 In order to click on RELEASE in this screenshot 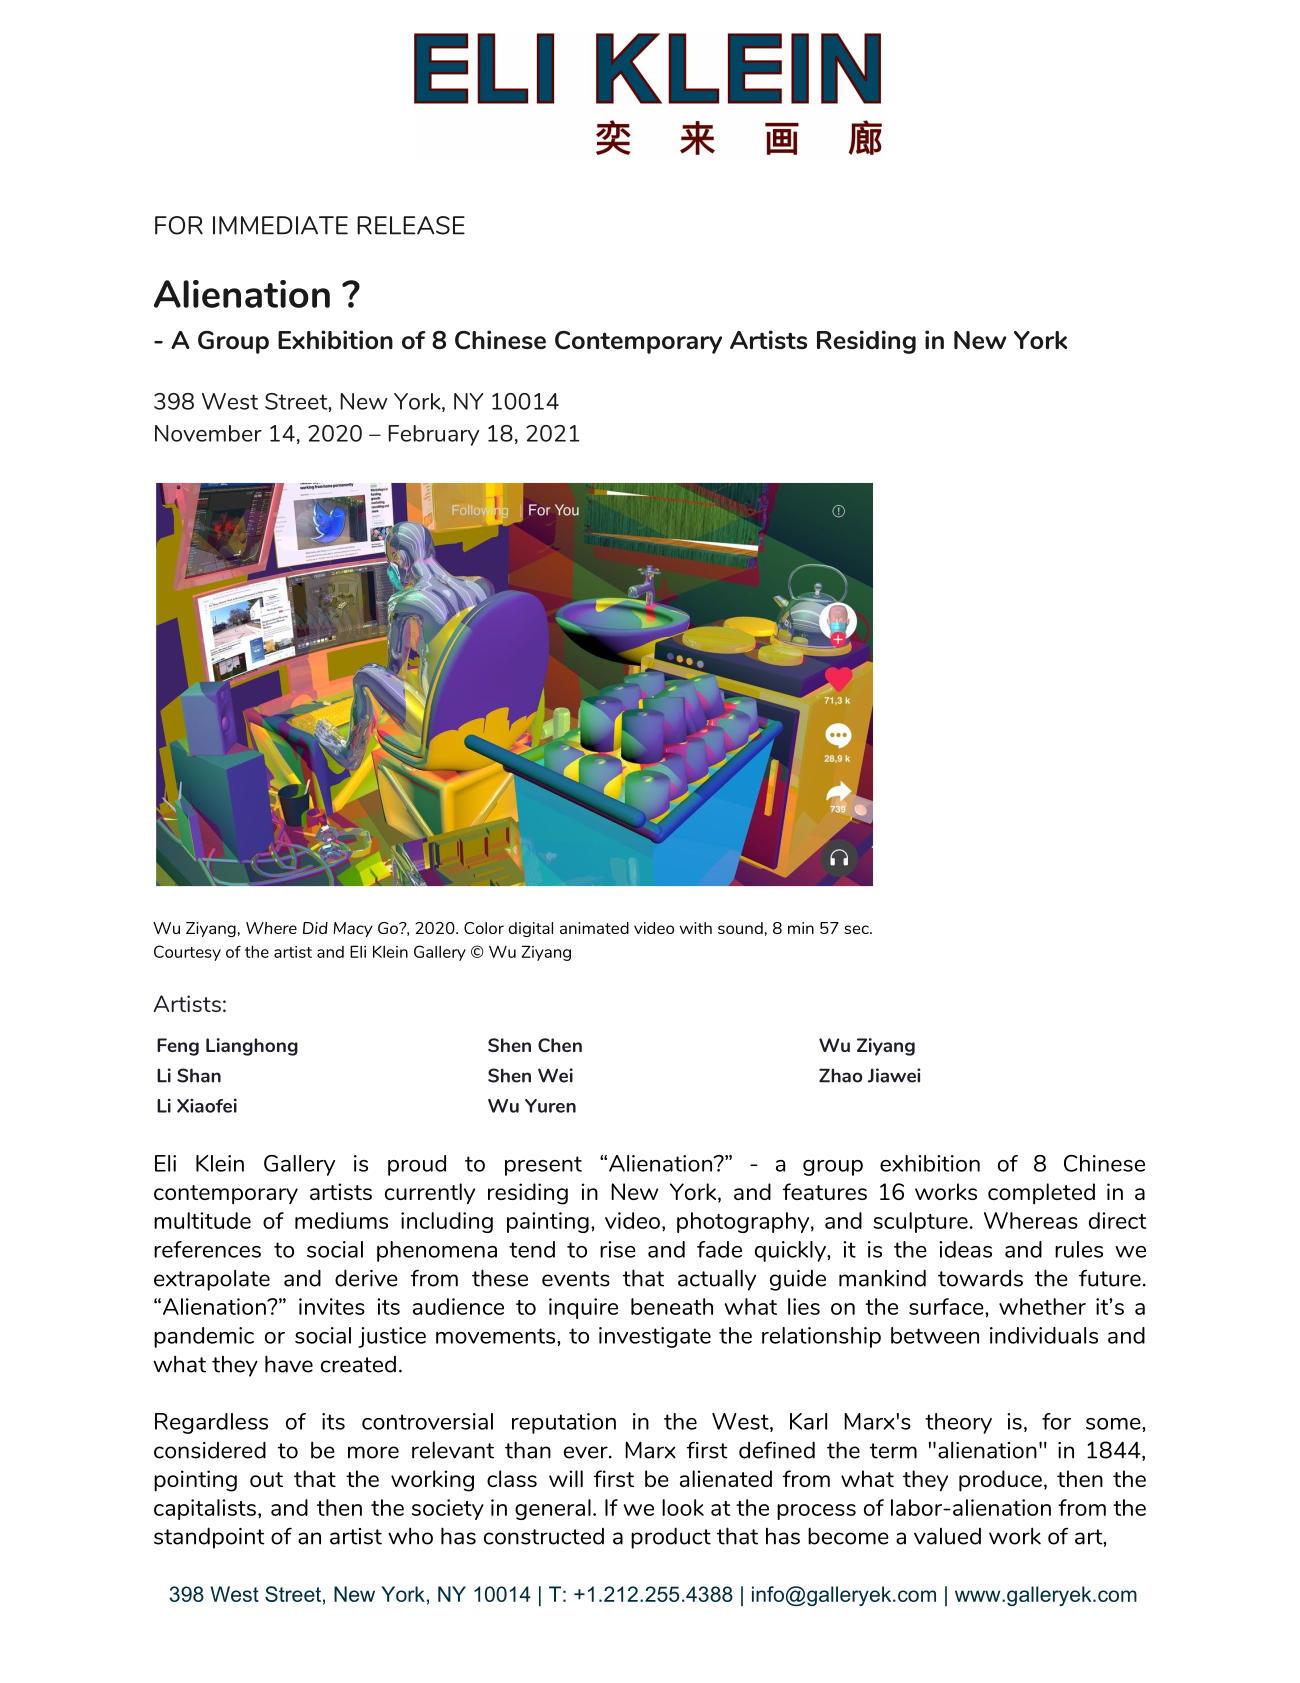, I will do `click(411, 225)`.
